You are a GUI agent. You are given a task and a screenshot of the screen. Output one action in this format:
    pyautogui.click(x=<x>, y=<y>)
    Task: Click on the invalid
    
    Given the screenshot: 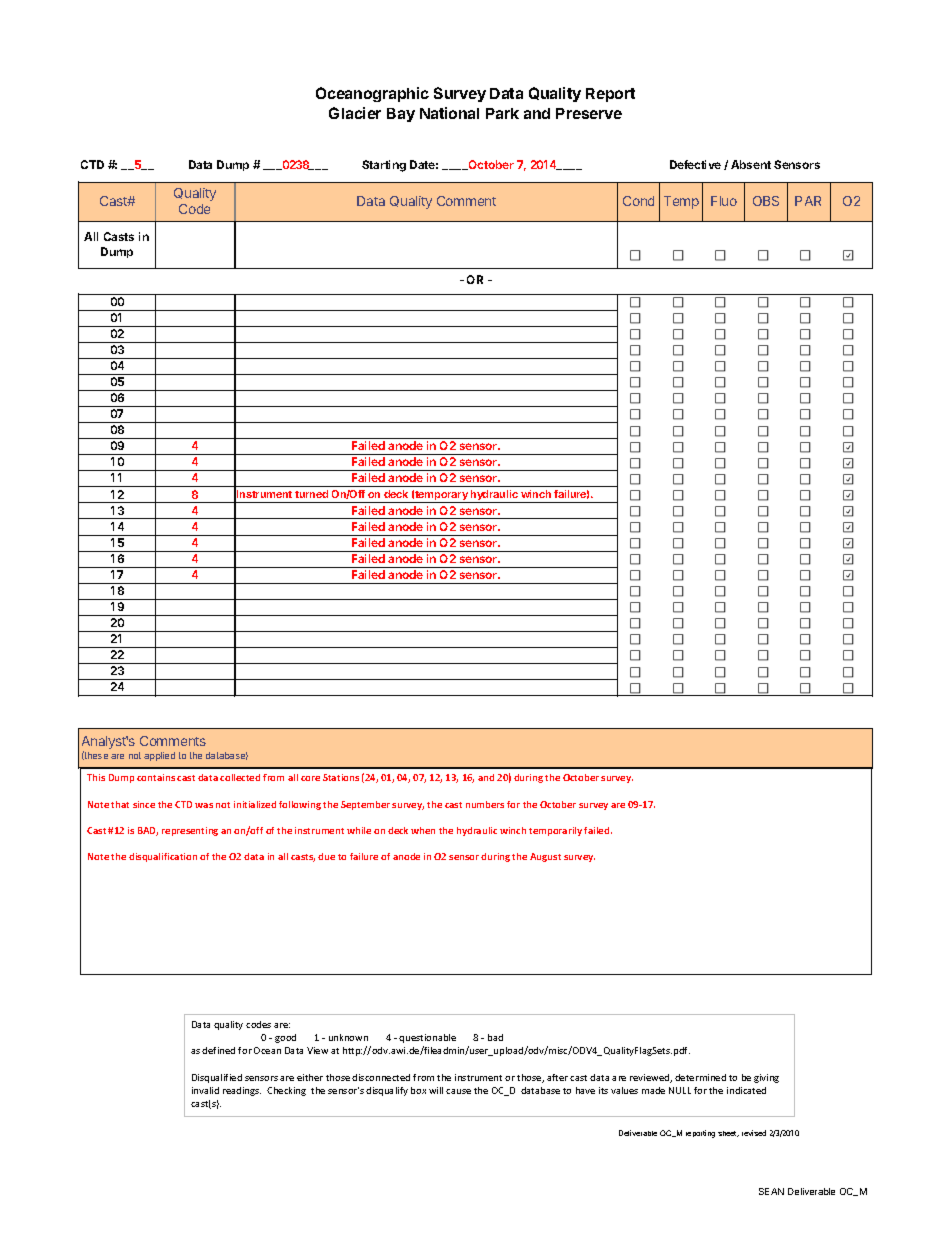 What is the action you would take?
    pyautogui.click(x=205, y=1090)
